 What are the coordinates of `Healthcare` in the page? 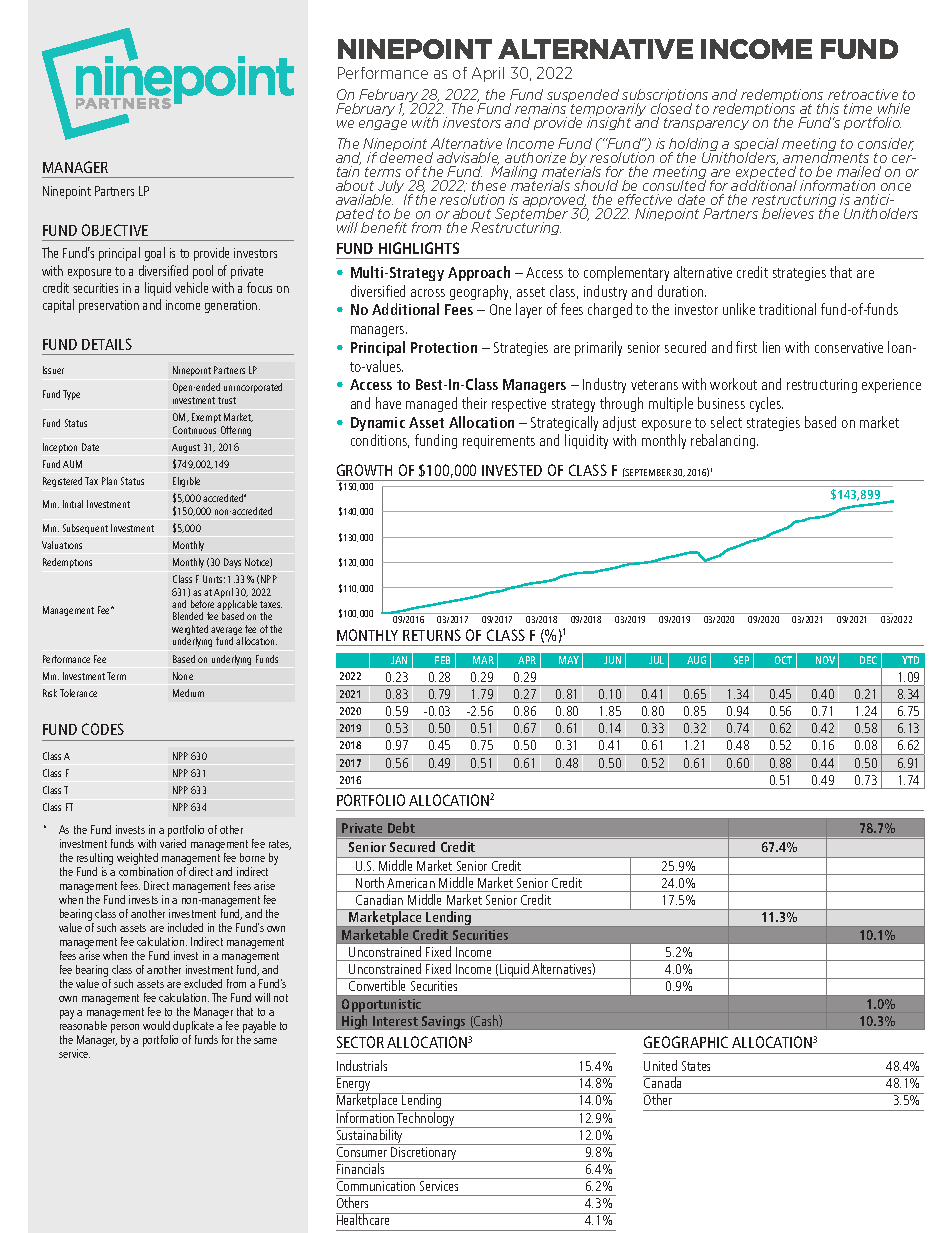 It's located at (364, 1219).
